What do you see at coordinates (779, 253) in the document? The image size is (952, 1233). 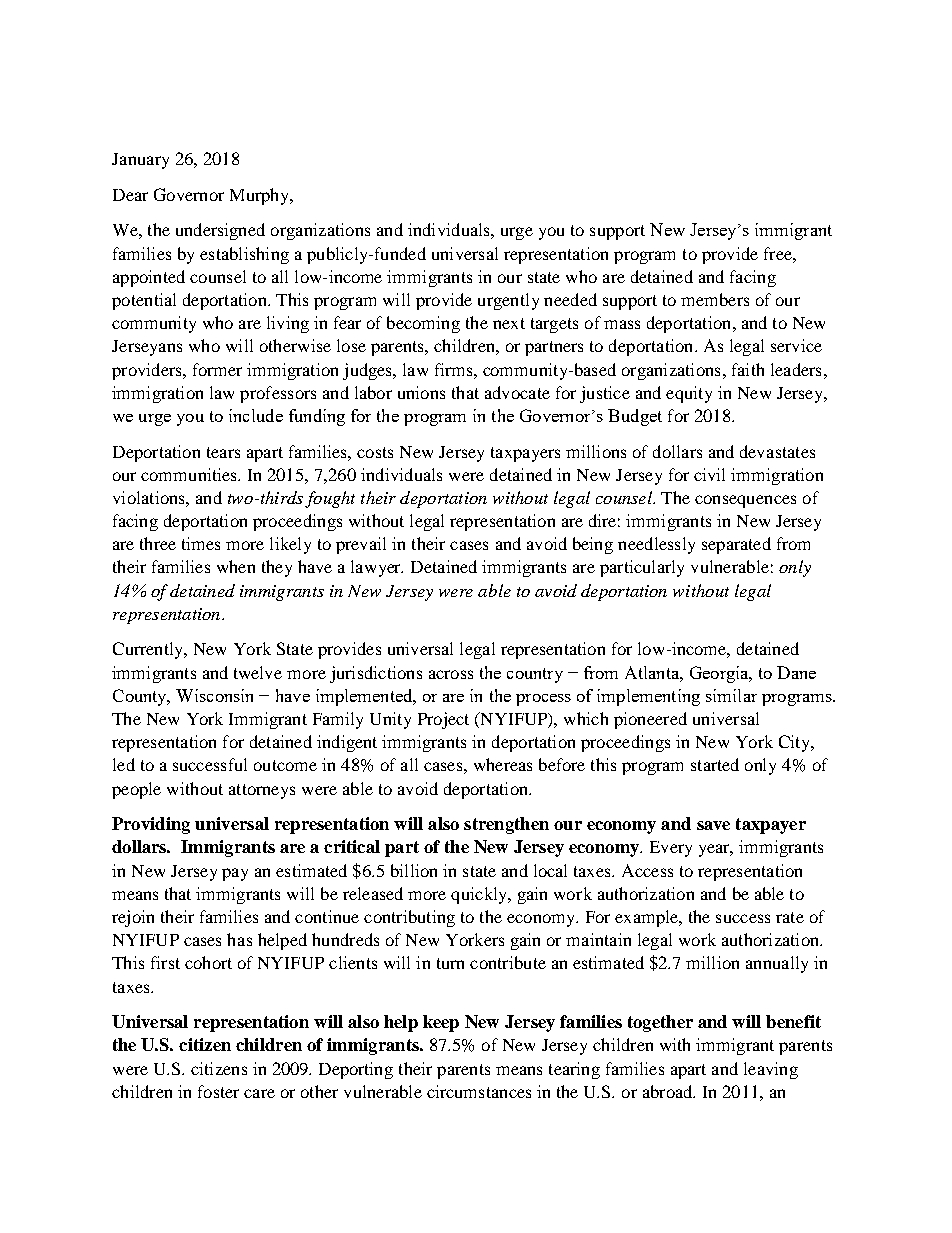 I see `free` at bounding box center [779, 253].
